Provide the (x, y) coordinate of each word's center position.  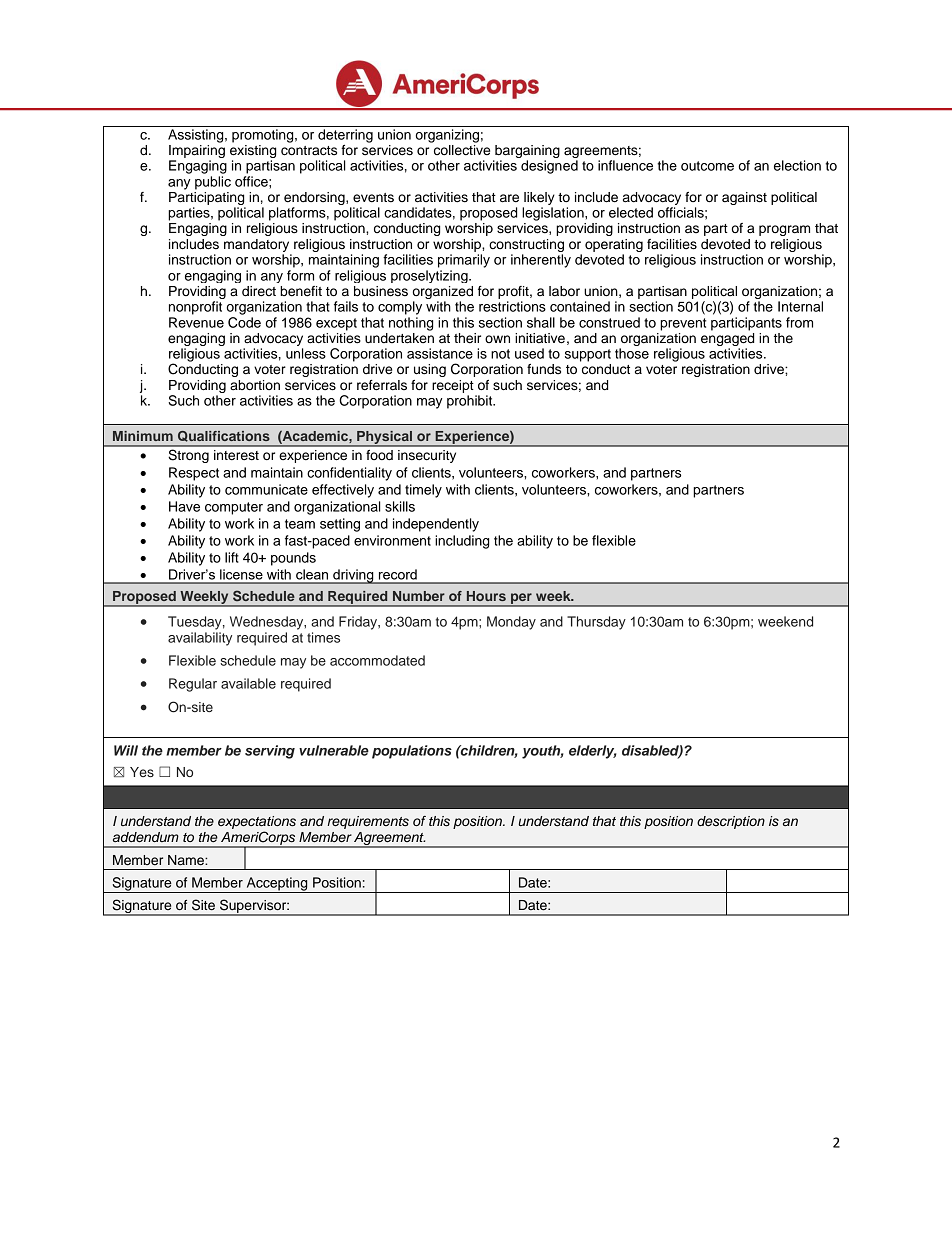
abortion (255, 385)
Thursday (596, 623)
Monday (511, 623)
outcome (707, 166)
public (213, 183)
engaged (727, 339)
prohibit (471, 402)
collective (460, 149)
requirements (368, 822)
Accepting (277, 885)
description (731, 822)
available (248, 683)
